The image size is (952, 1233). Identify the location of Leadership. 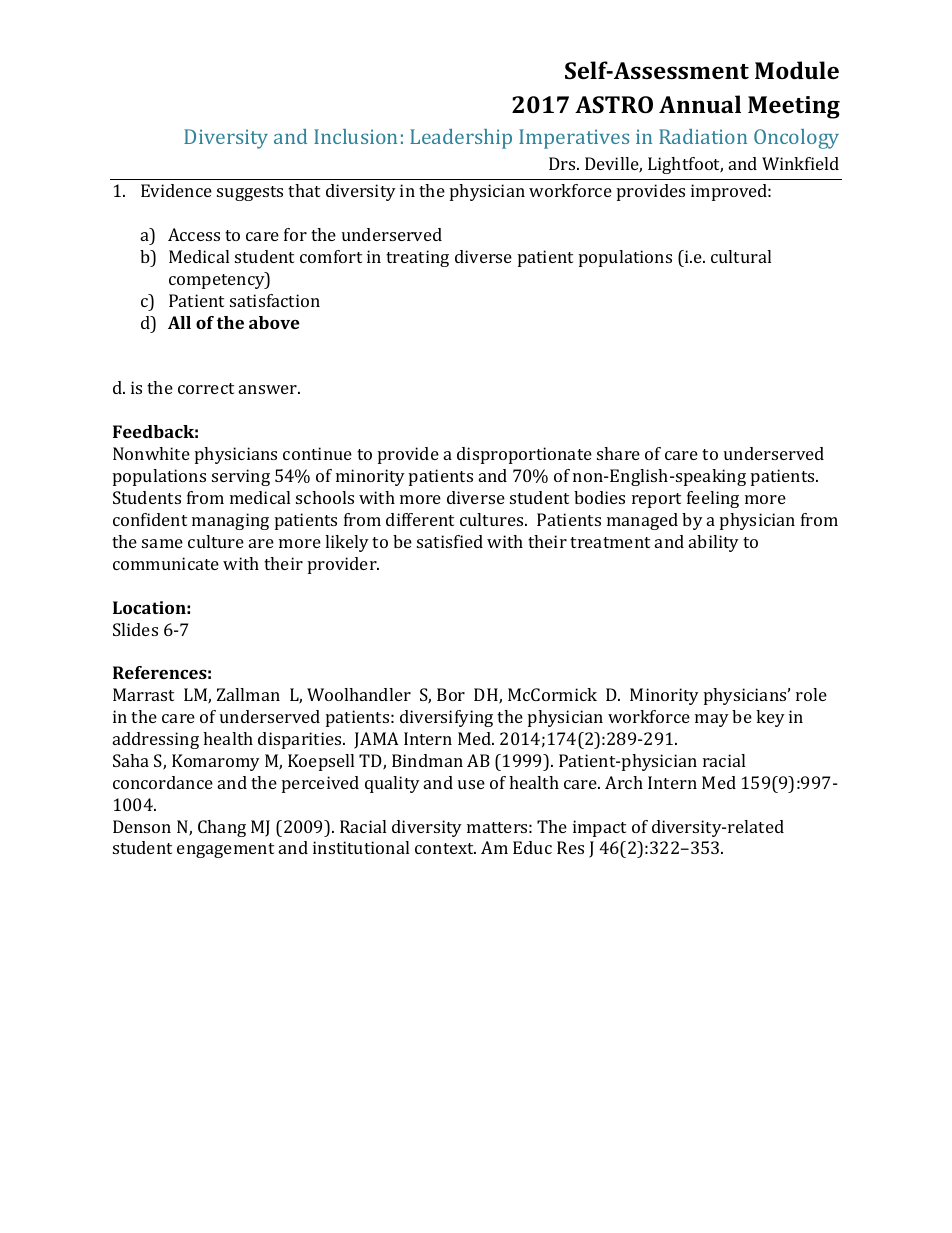
(461, 139).
